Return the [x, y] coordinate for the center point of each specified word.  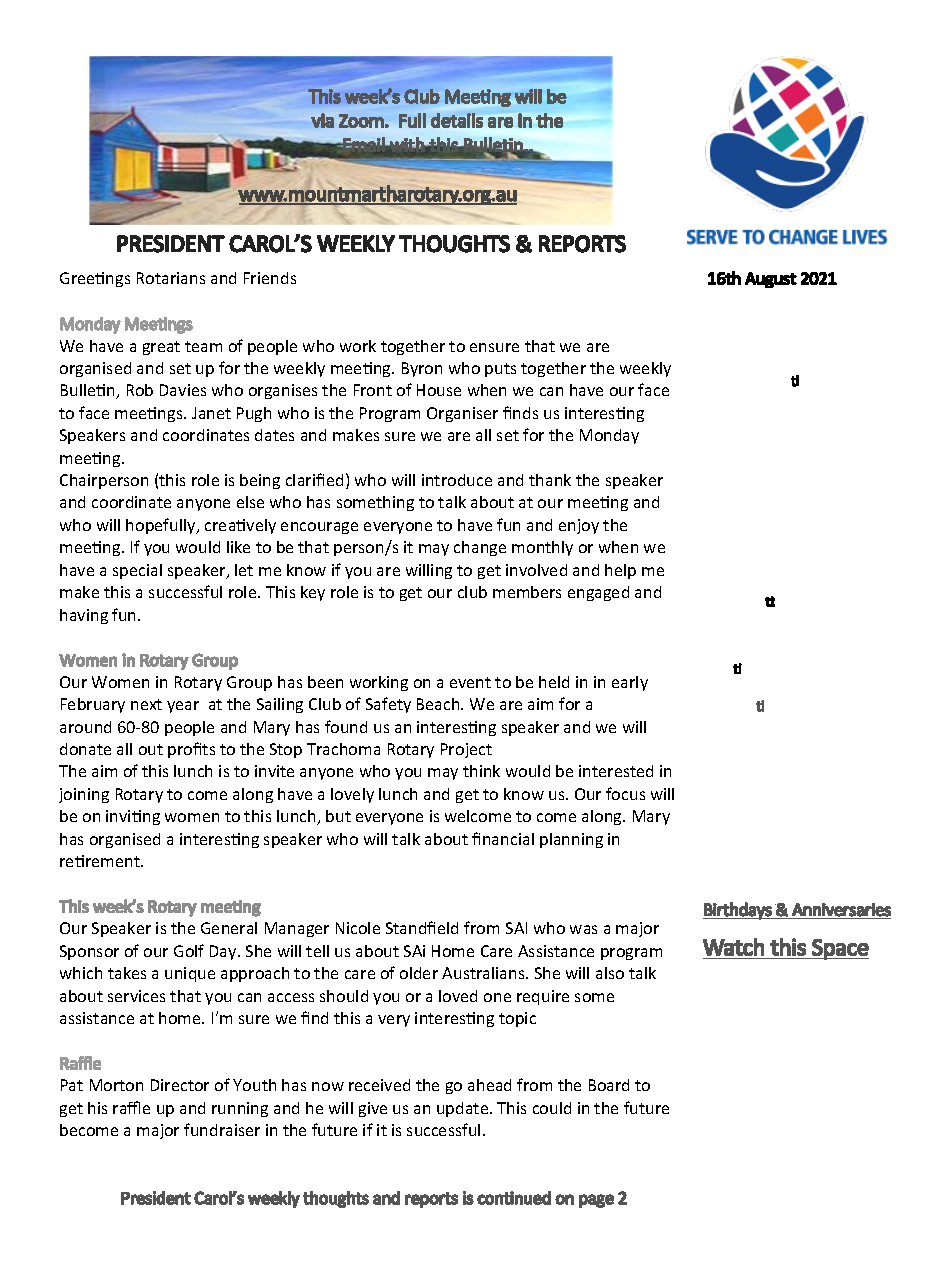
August [771, 280]
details [457, 120]
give [373, 1109]
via [322, 120]
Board [609, 1085]
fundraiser [222, 1129]
